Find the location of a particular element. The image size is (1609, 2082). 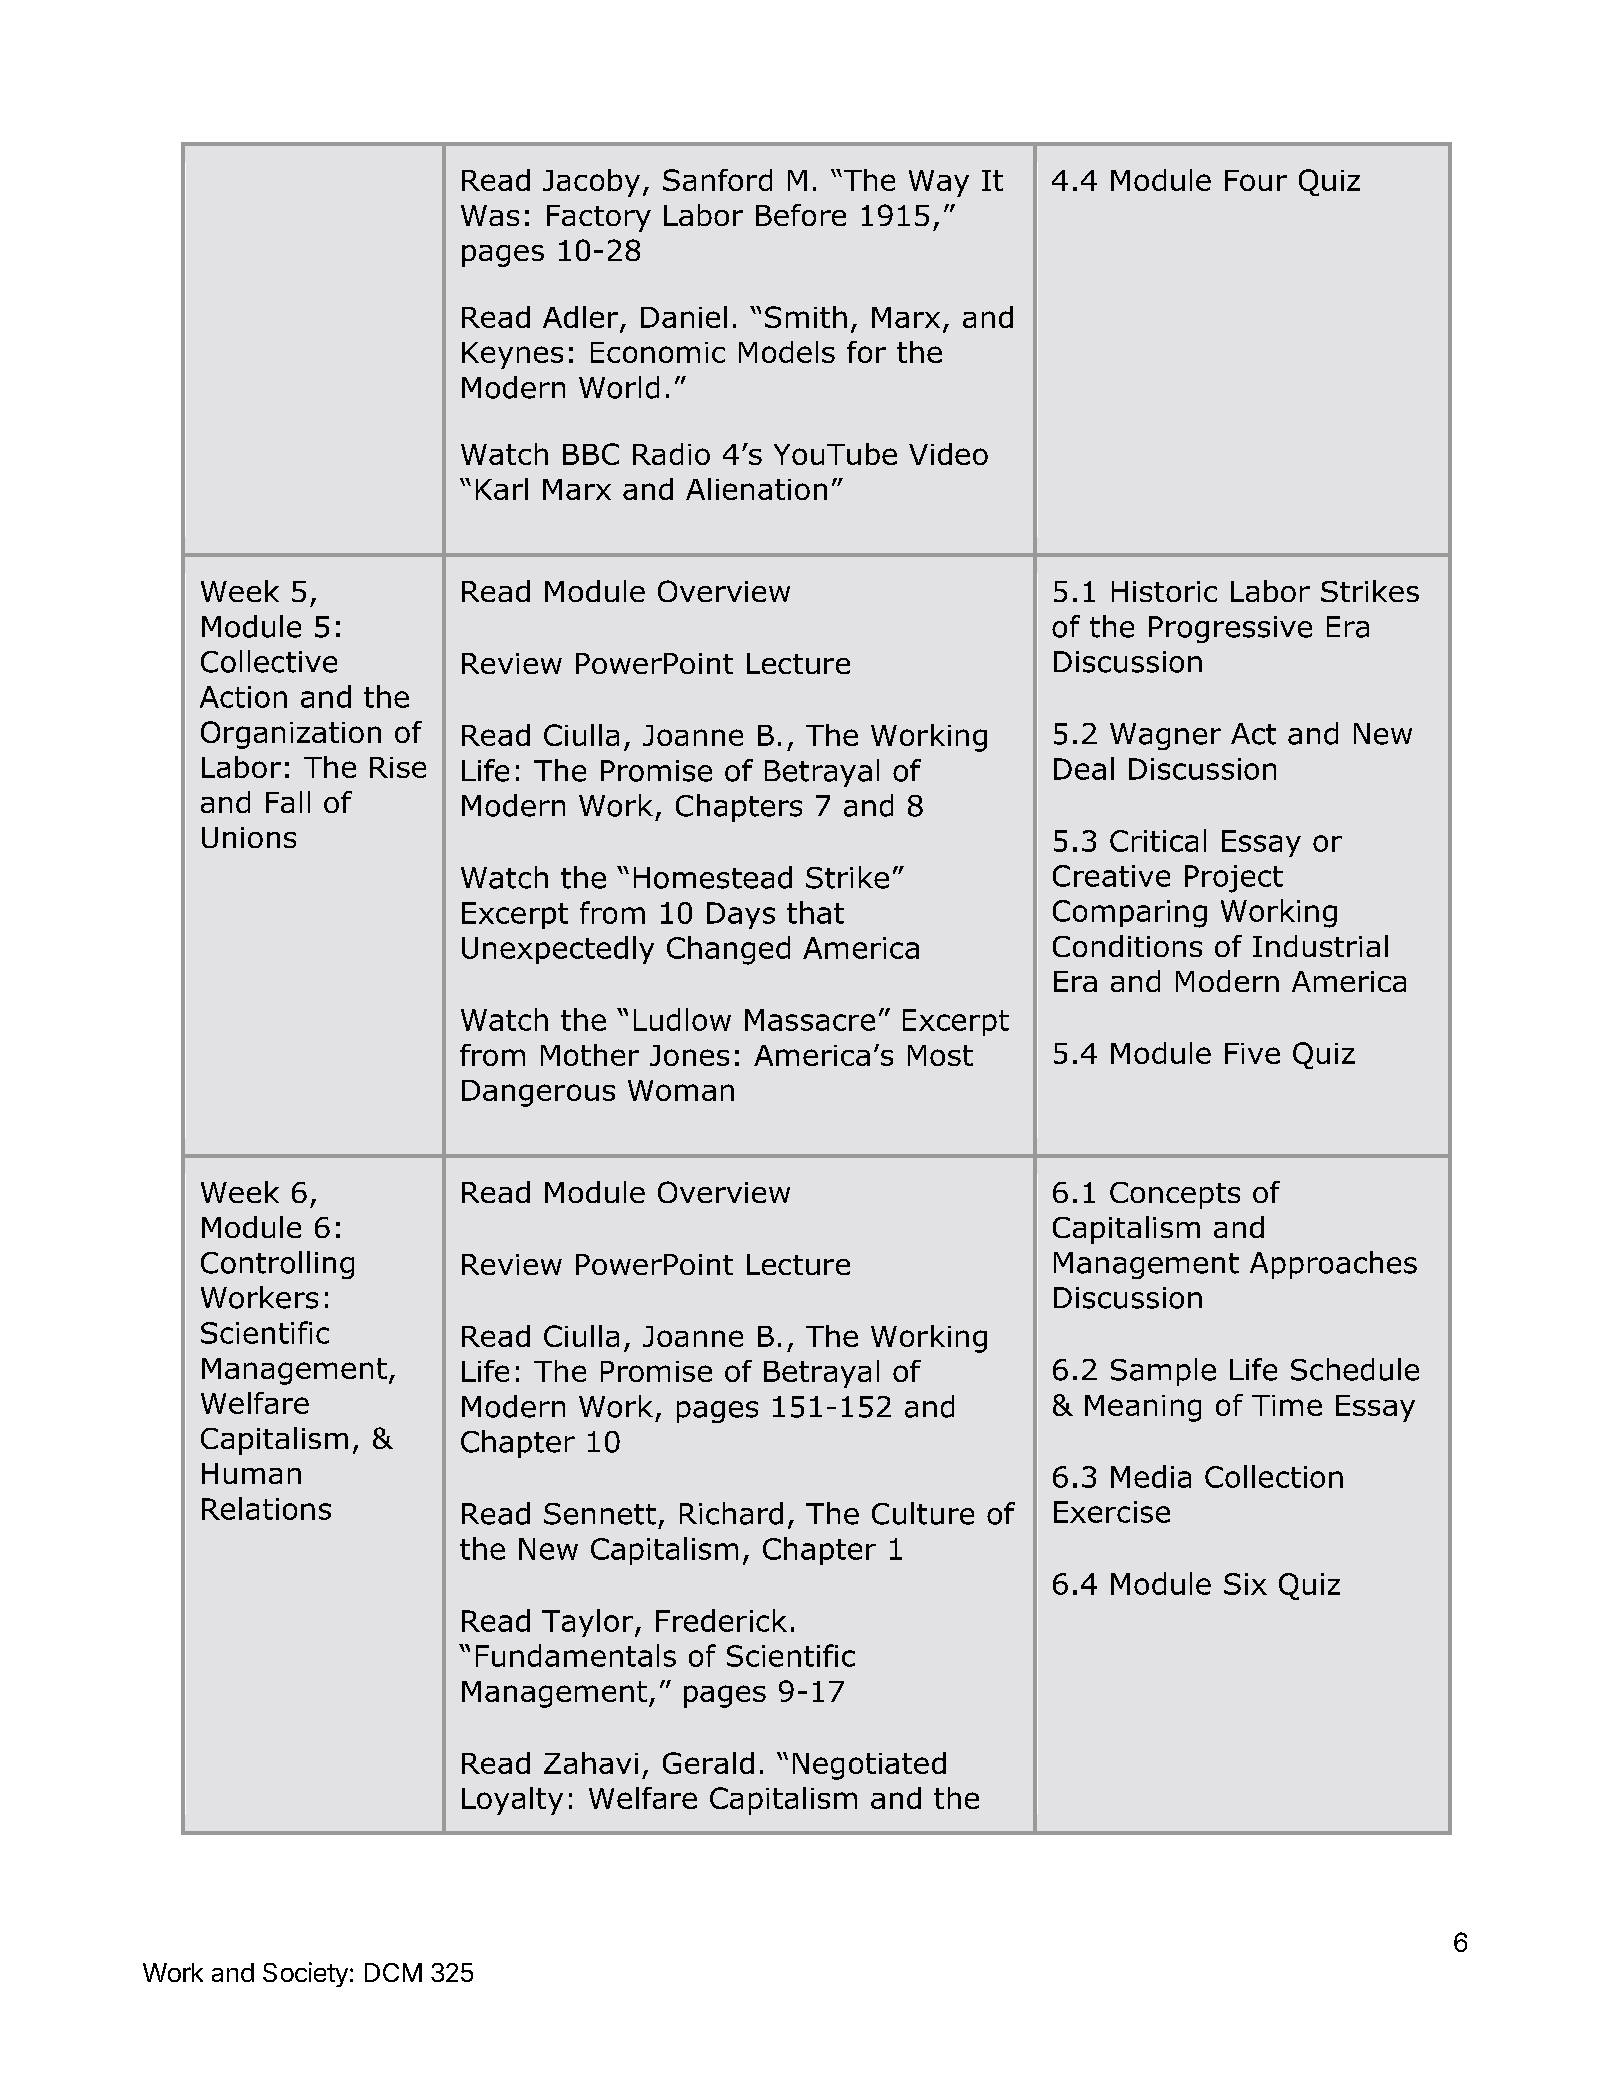

Project is located at coordinates (1234, 879).
